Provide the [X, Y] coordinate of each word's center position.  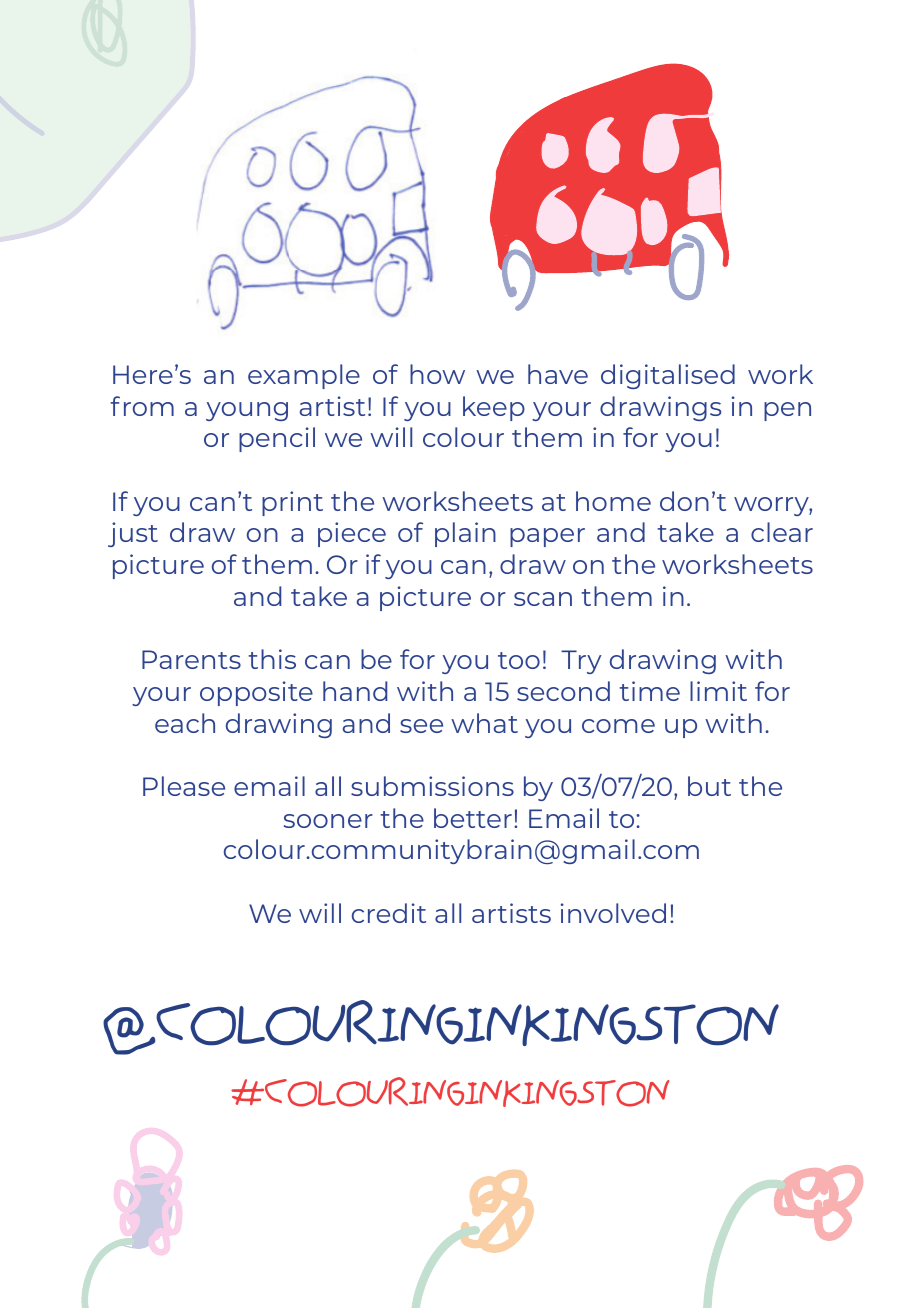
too [519, 660]
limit [718, 691]
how [437, 374]
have [558, 374]
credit [389, 913]
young [247, 411]
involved [613, 913]
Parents [191, 659]
